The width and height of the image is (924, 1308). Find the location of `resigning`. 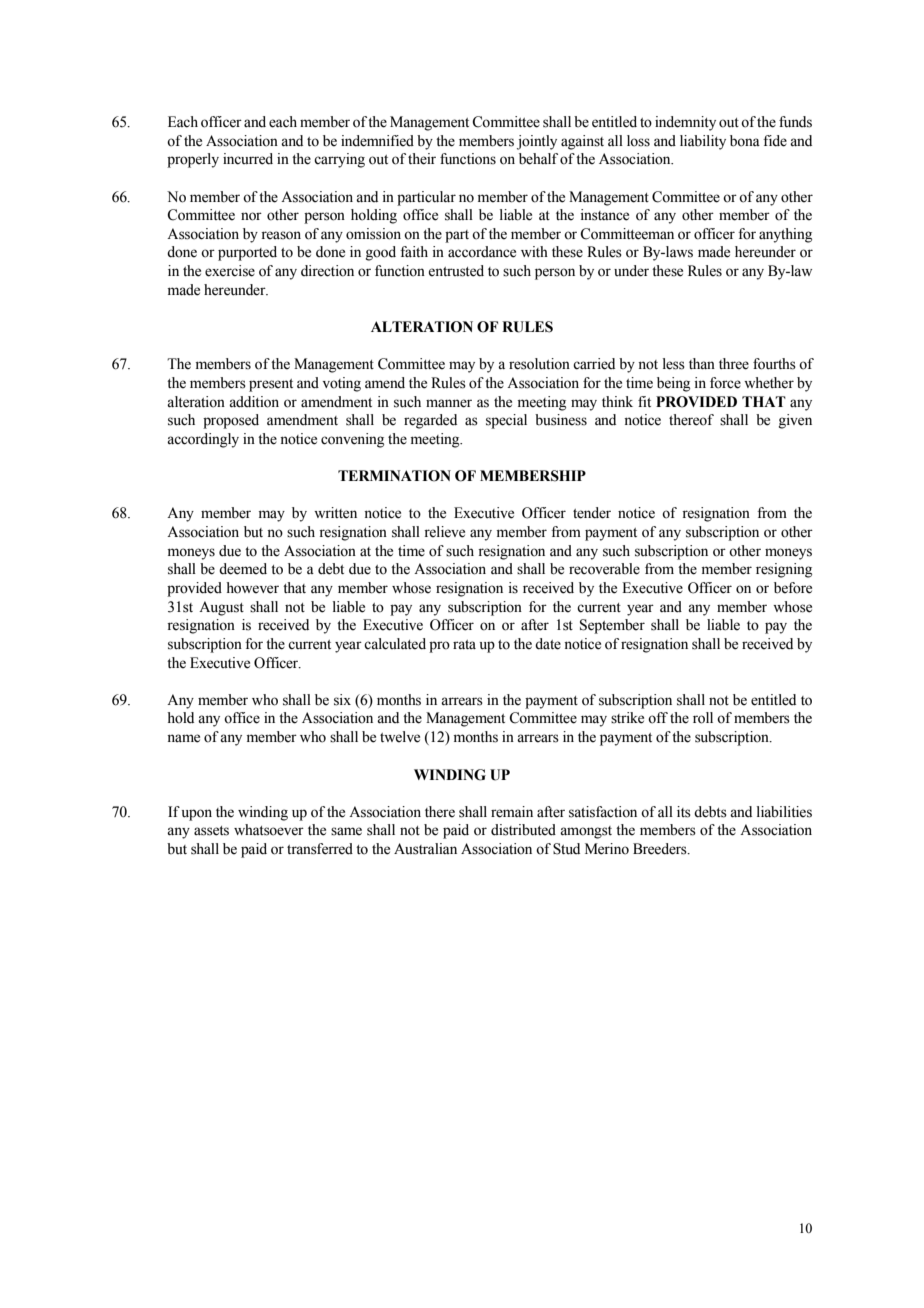

resigning is located at coordinates (784, 570).
